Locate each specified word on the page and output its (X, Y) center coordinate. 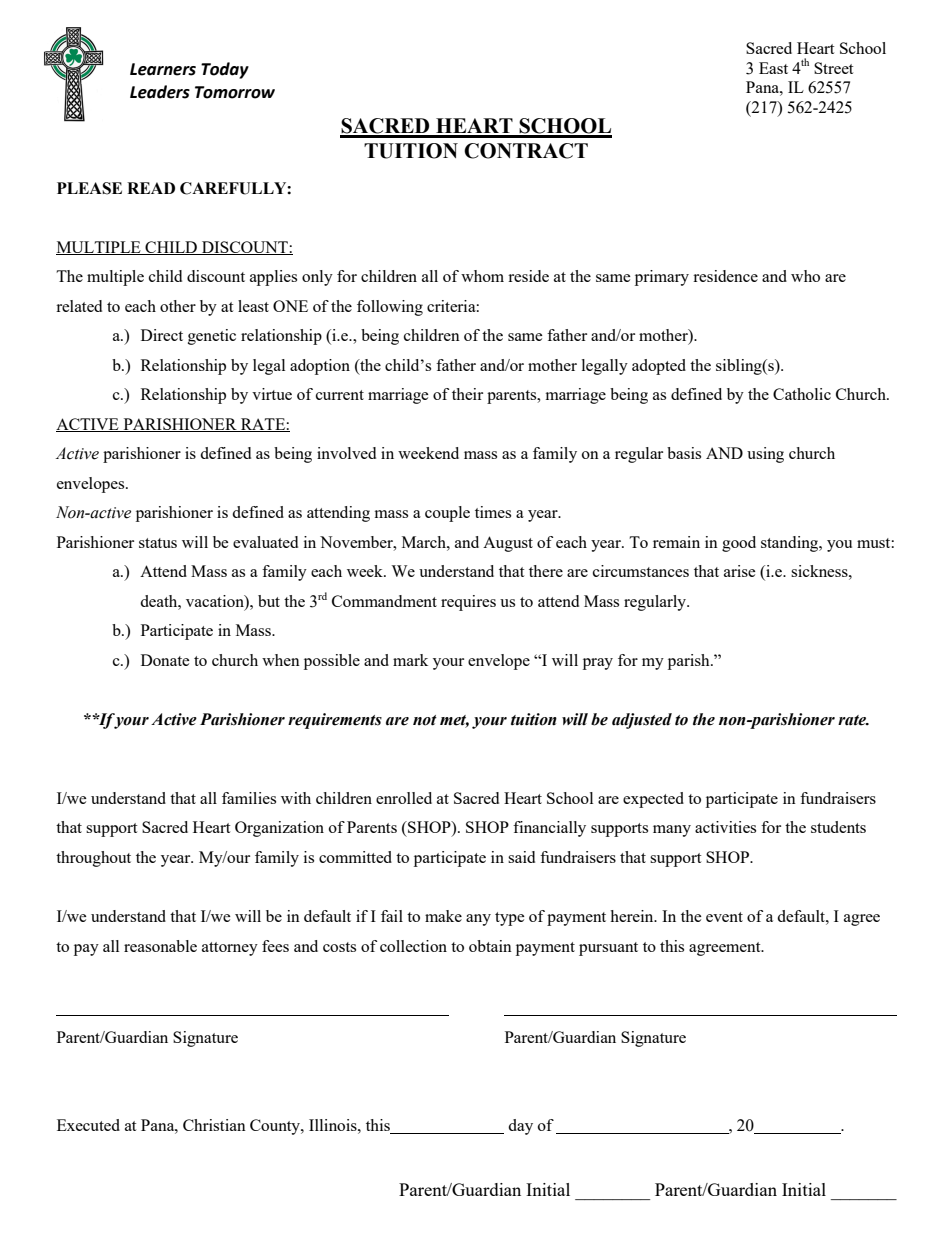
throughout (93, 859)
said (521, 857)
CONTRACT (526, 151)
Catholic (802, 394)
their (467, 394)
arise (740, 571)
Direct (162, 335)
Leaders (160, 92)
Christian (214, 1125)
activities (725, 827)
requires (468, 603)
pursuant (608, 949)
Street (833, 68)
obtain (490, 946)
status (158, 543)
